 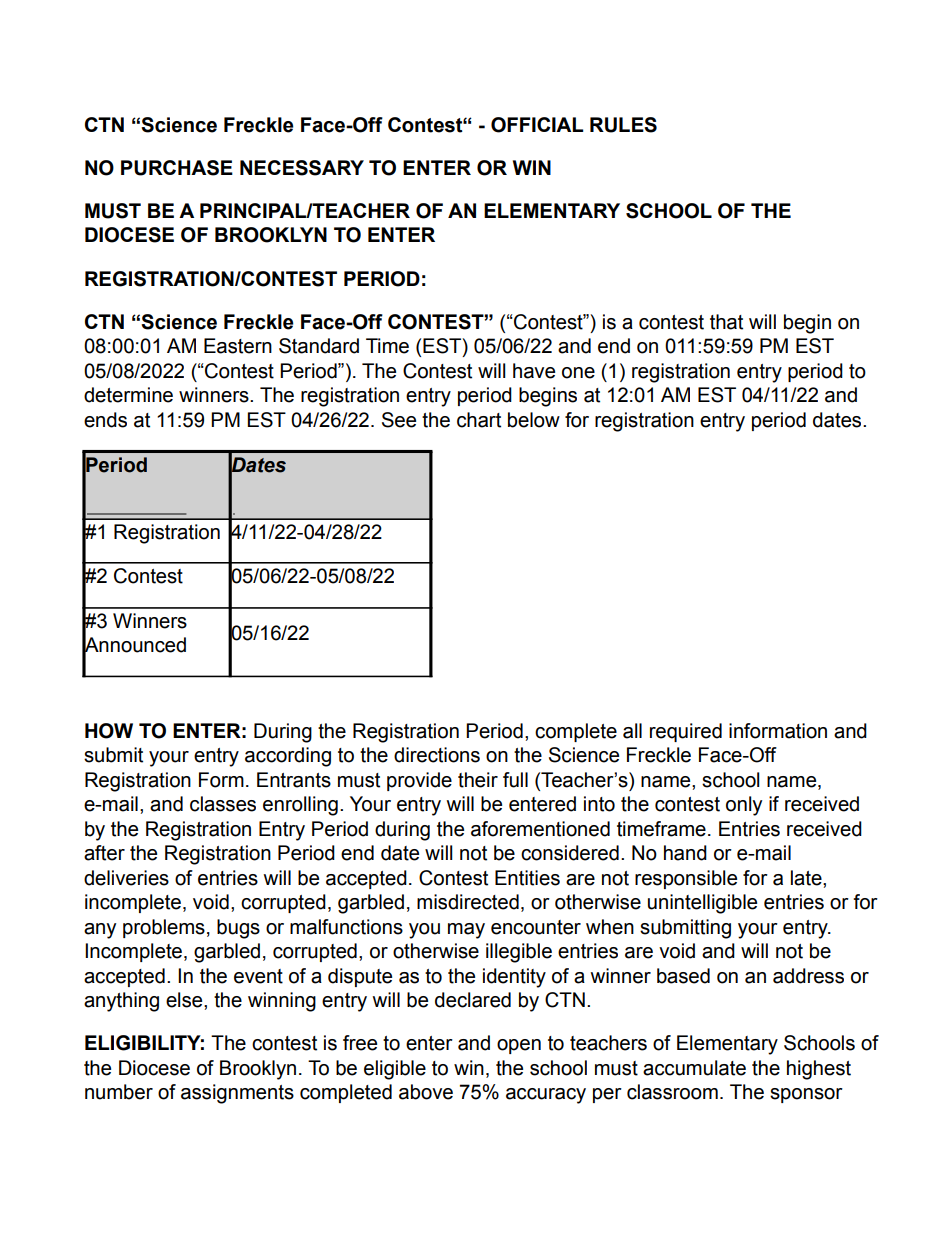 I want to click on that, so click(x=726, y=322).
